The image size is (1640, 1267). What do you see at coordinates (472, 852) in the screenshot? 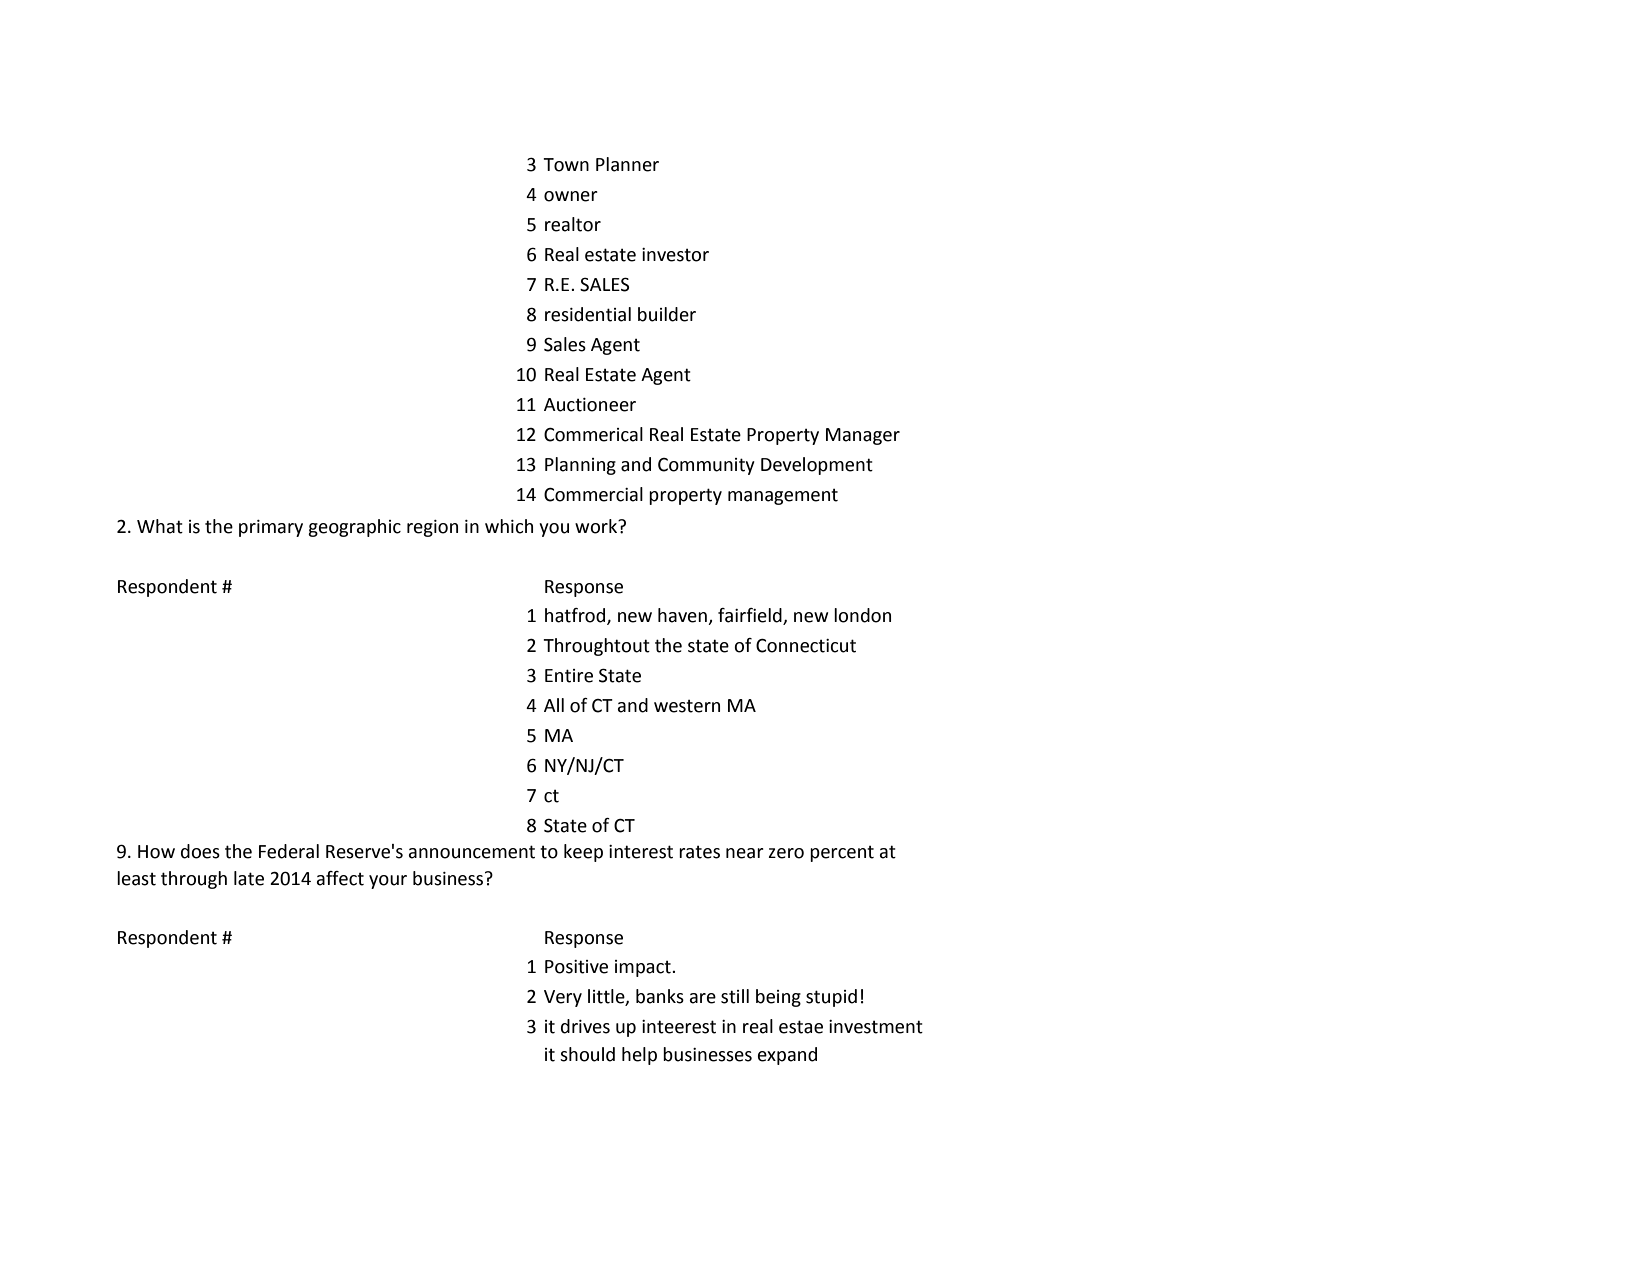
I see `announcement` at bounding box center [472, 852].
